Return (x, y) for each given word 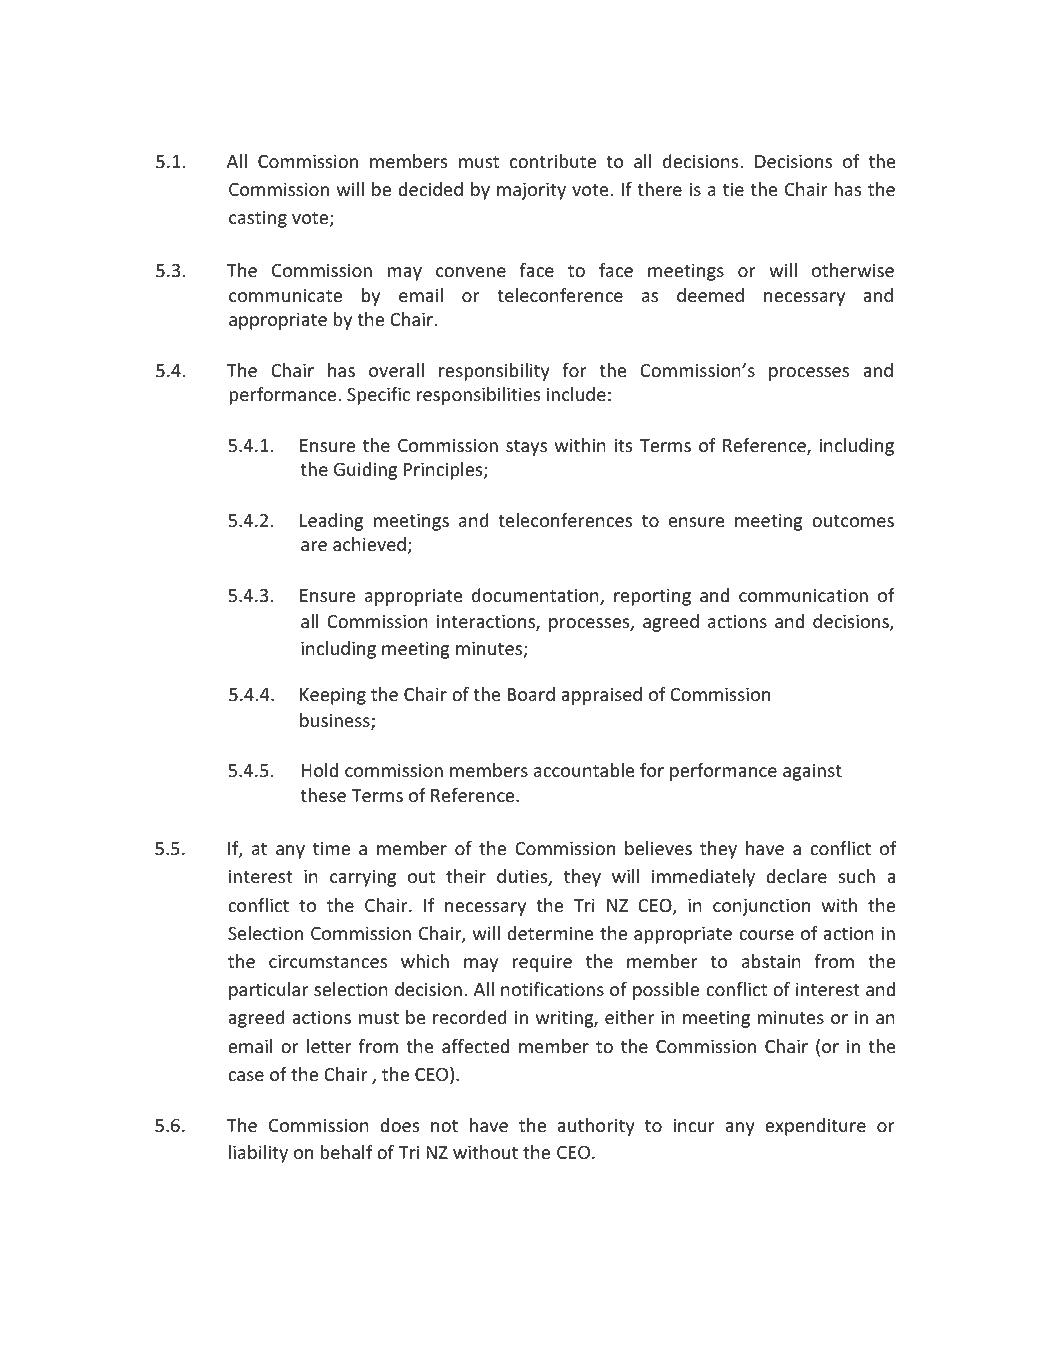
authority (596, 1127)
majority (531, 191)
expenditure (815, 1127)
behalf (346, 1152)
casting (258, 219)
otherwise (853, 270)
